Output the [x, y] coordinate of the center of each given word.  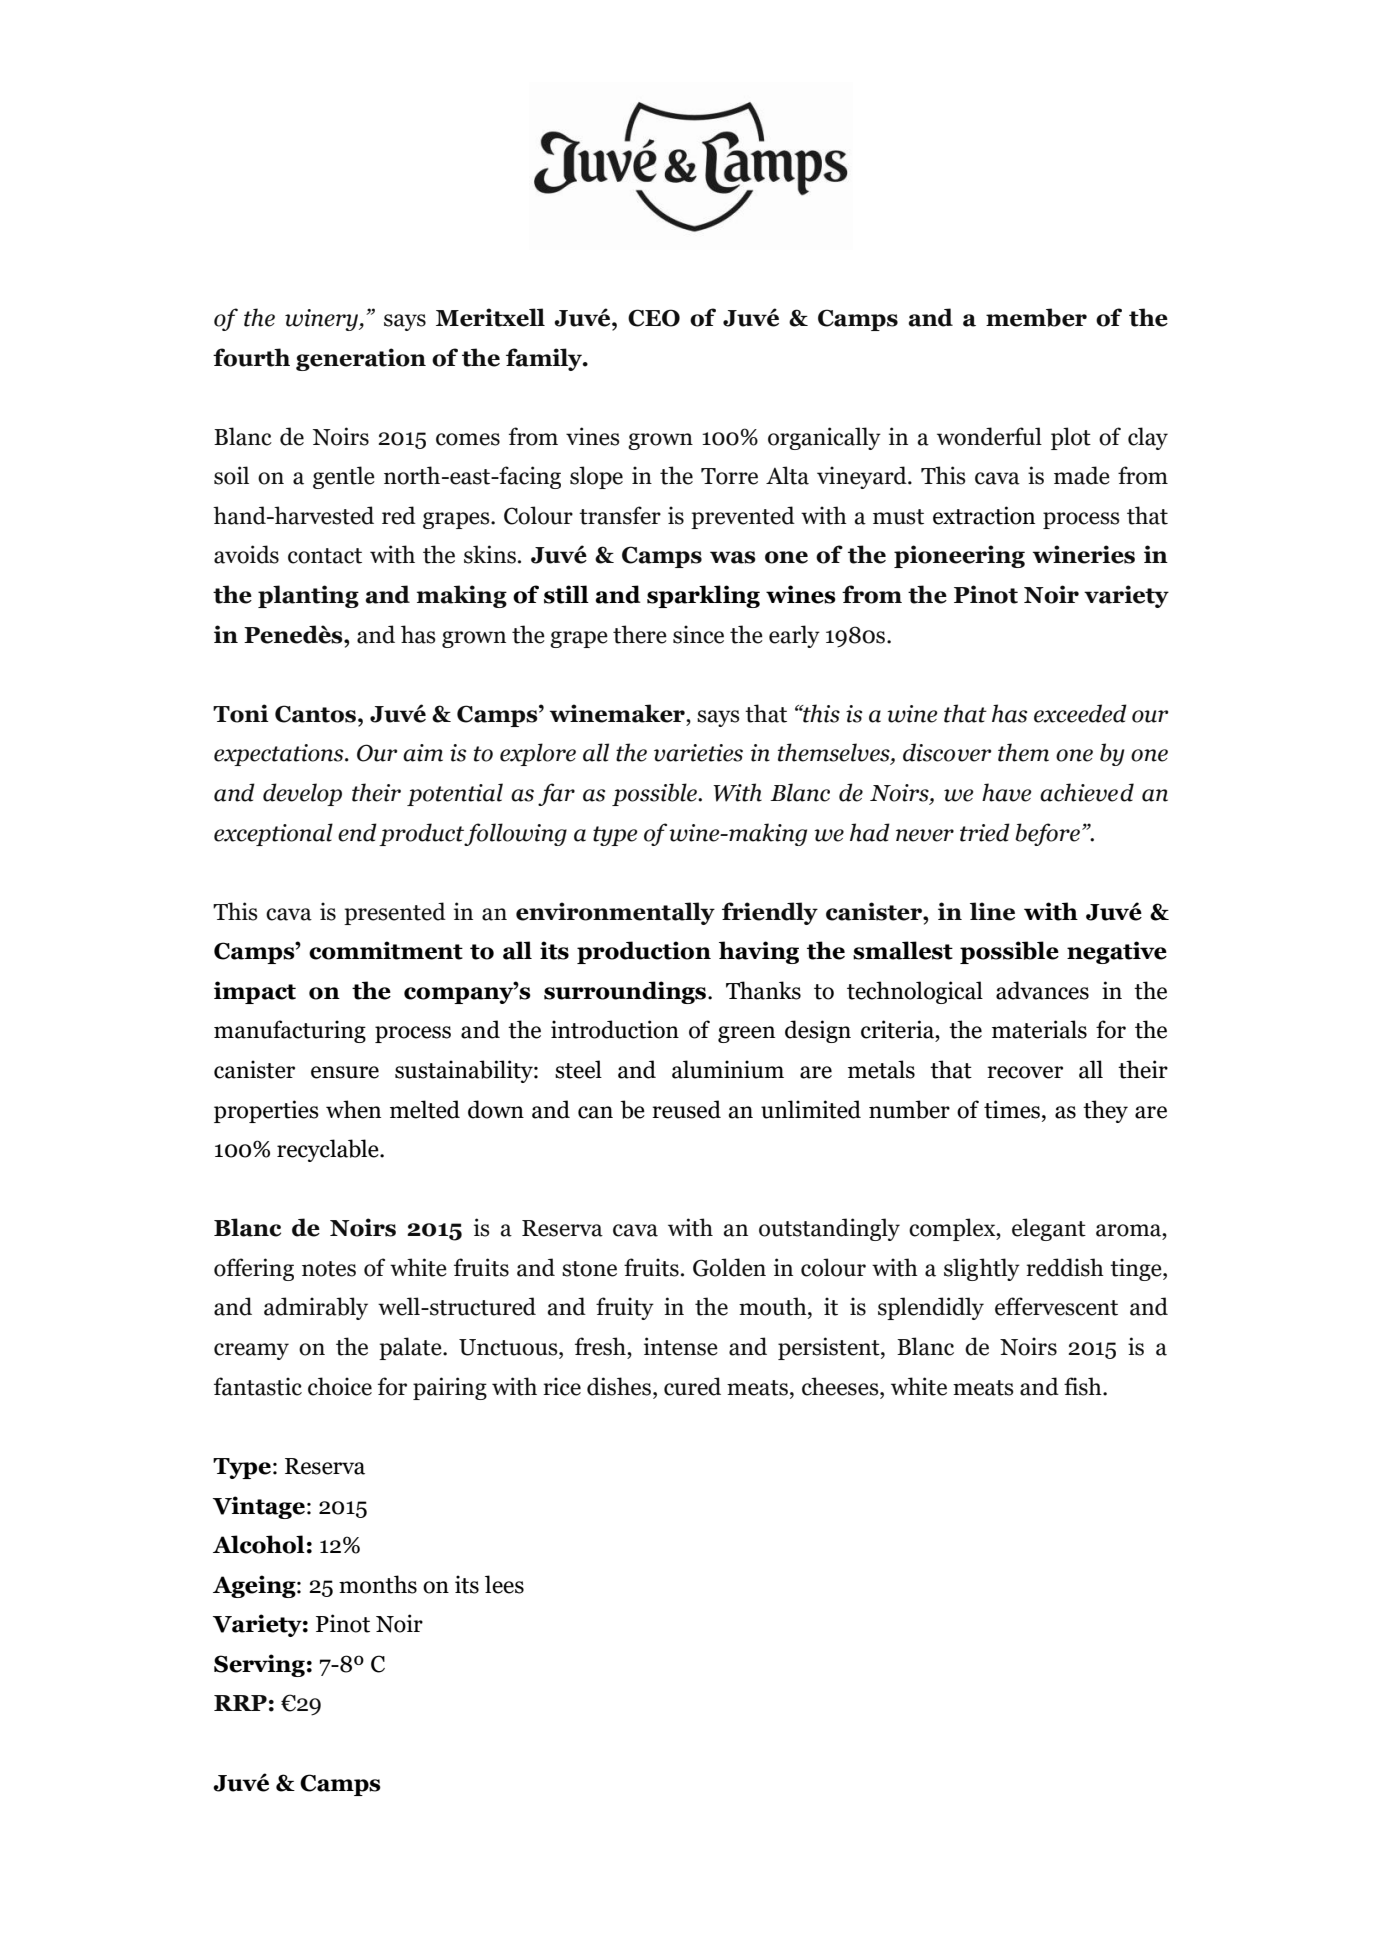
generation [361, 359]
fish [1084, 1386]
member [1036, 317]
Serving [259, 1665]
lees [504, 1584]
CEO [654, 318]
